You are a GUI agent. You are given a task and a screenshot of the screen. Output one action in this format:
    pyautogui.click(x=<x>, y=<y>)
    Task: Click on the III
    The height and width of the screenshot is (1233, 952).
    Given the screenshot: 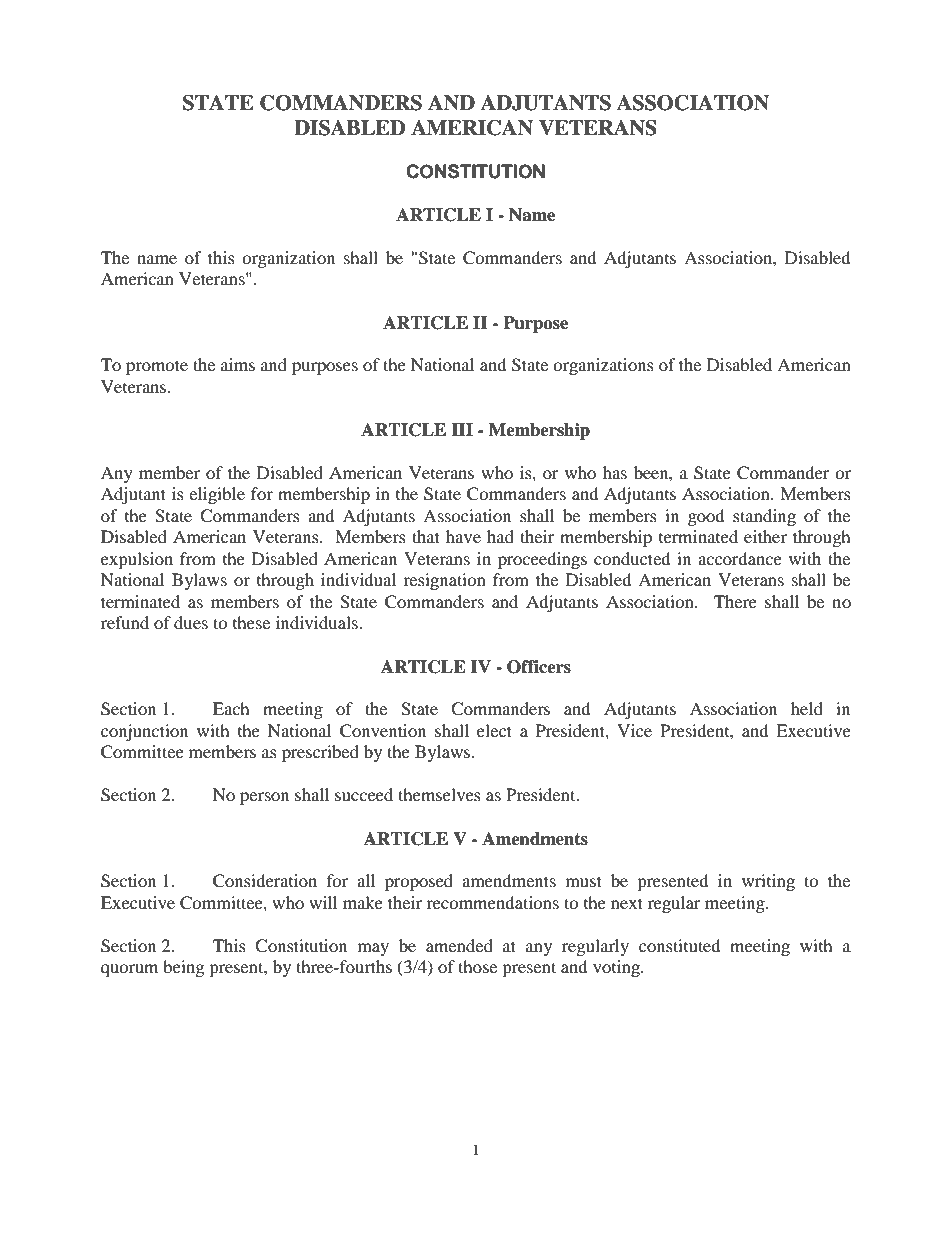 What is the action you would take?
    pyautogui.click(x=462, y=429)
